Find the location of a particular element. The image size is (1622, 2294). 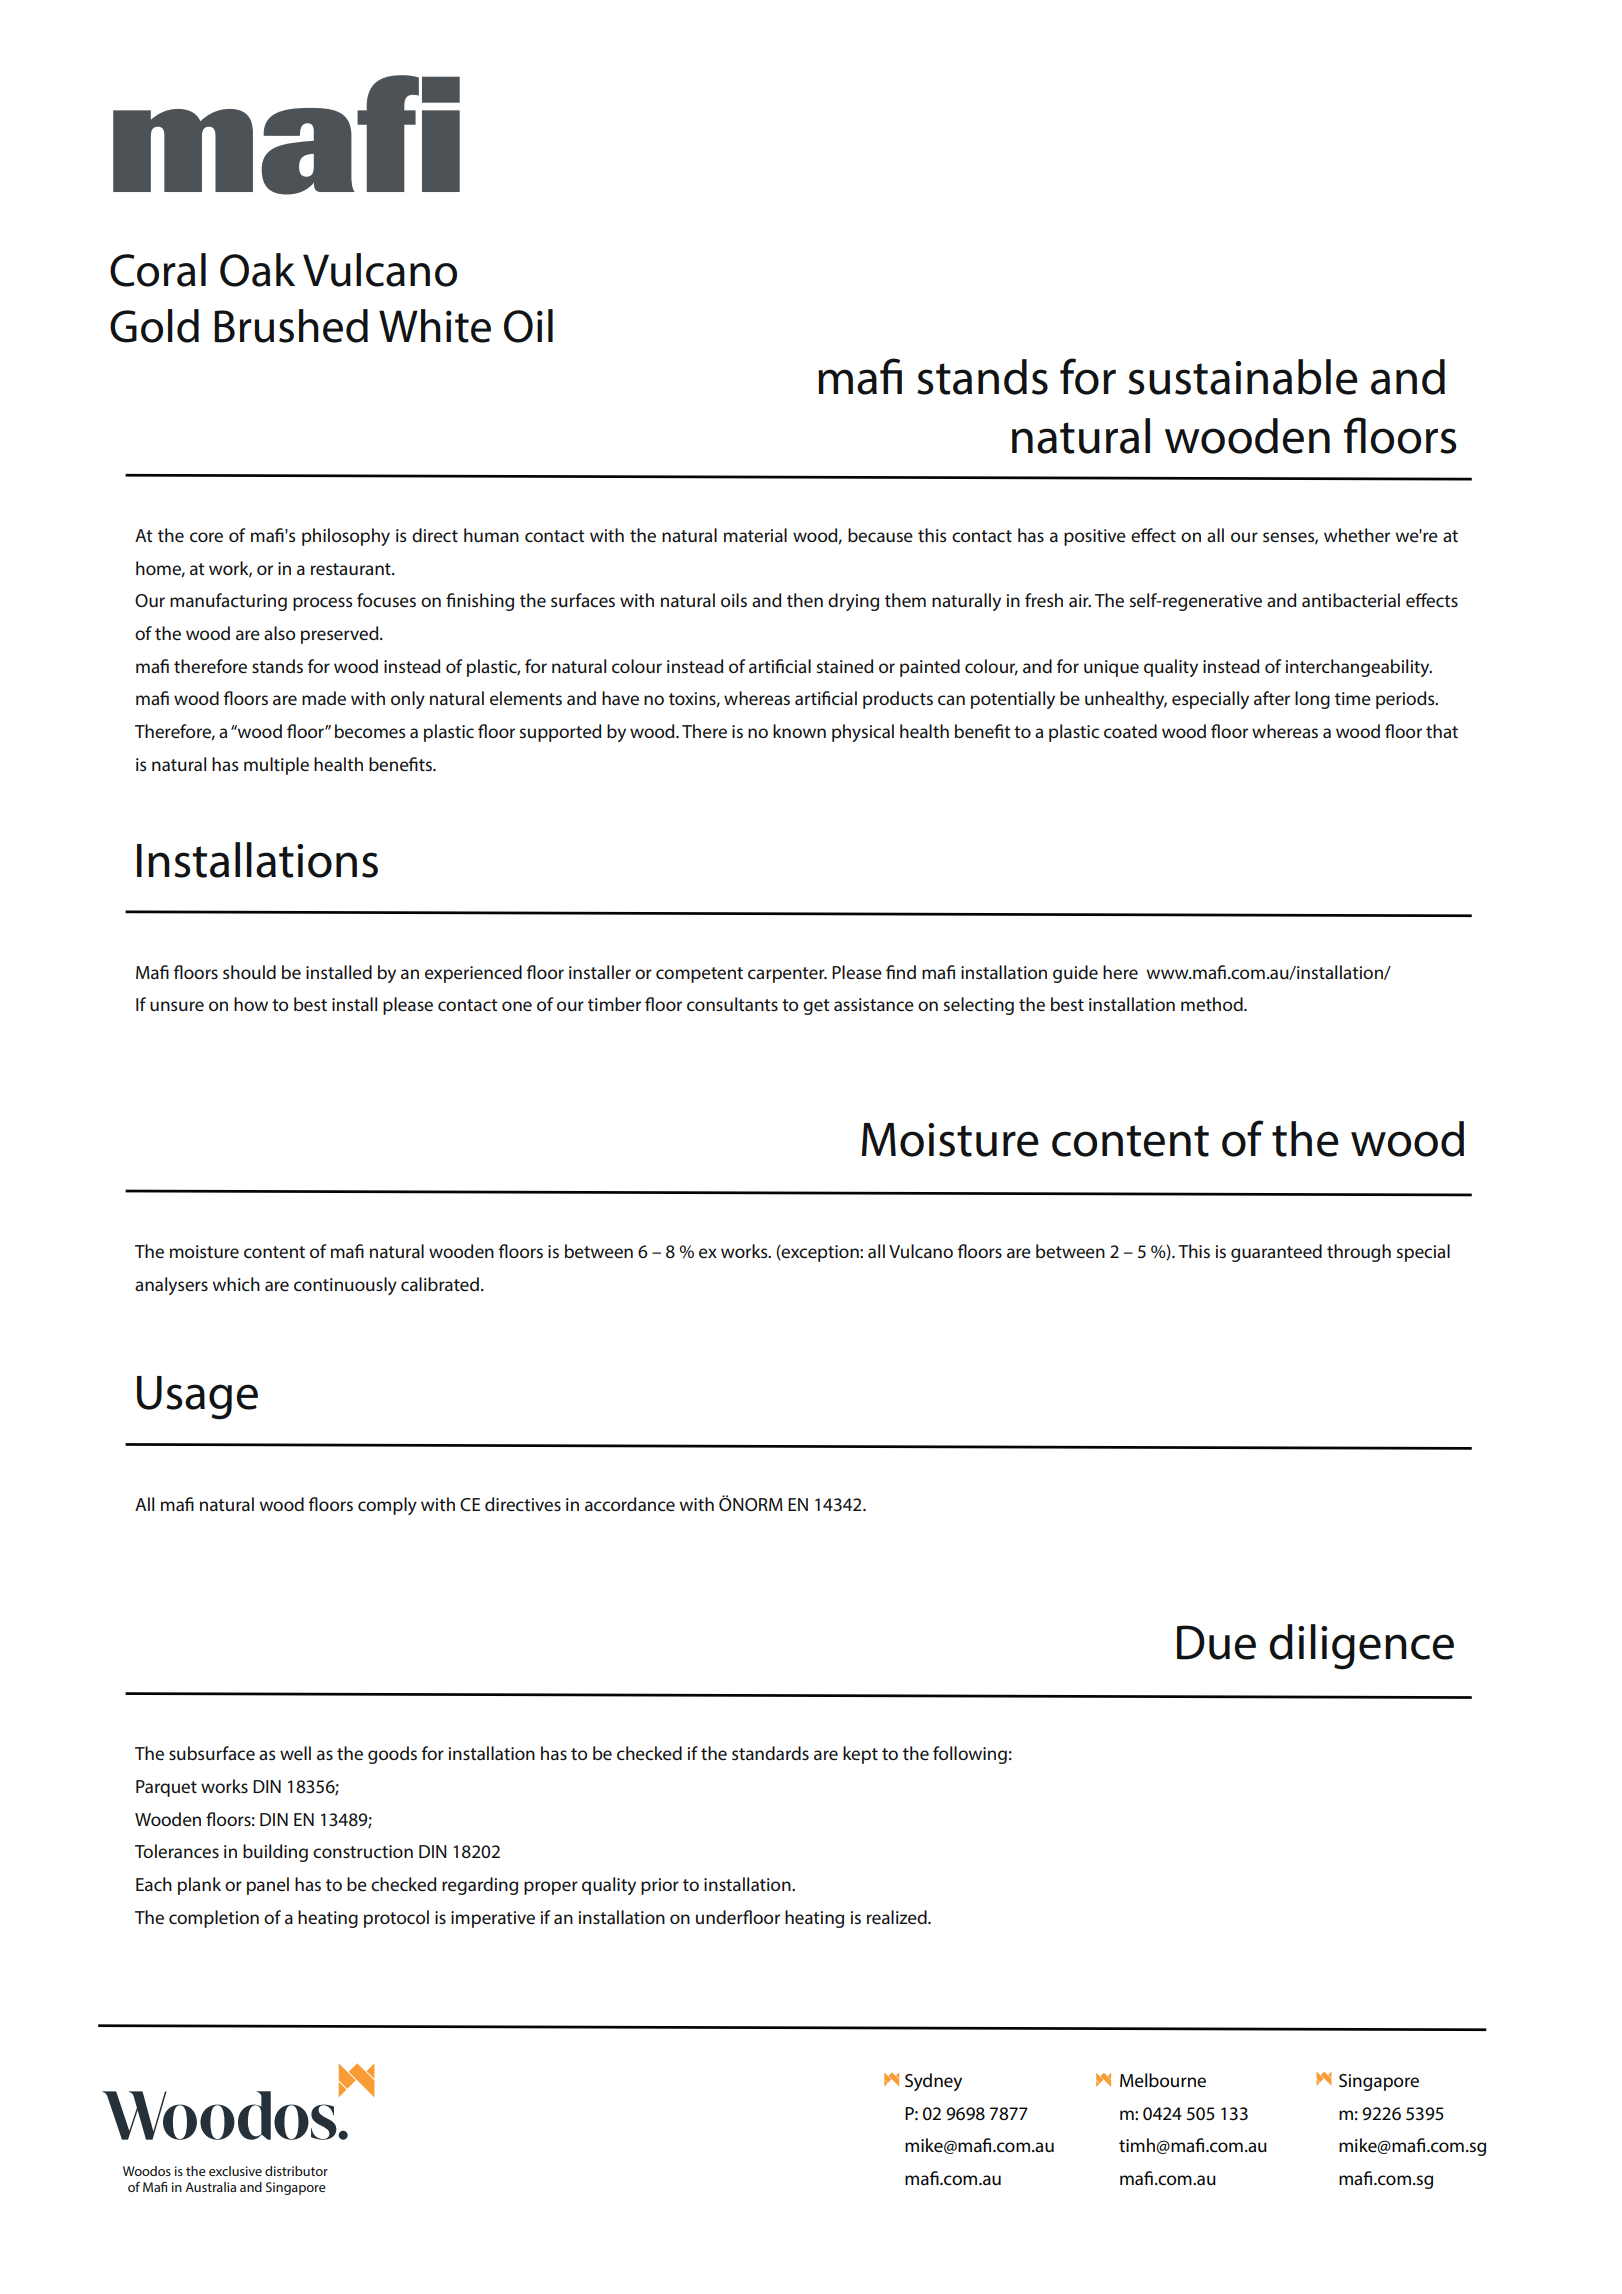

method is located at coordinates (1213, 1004).
